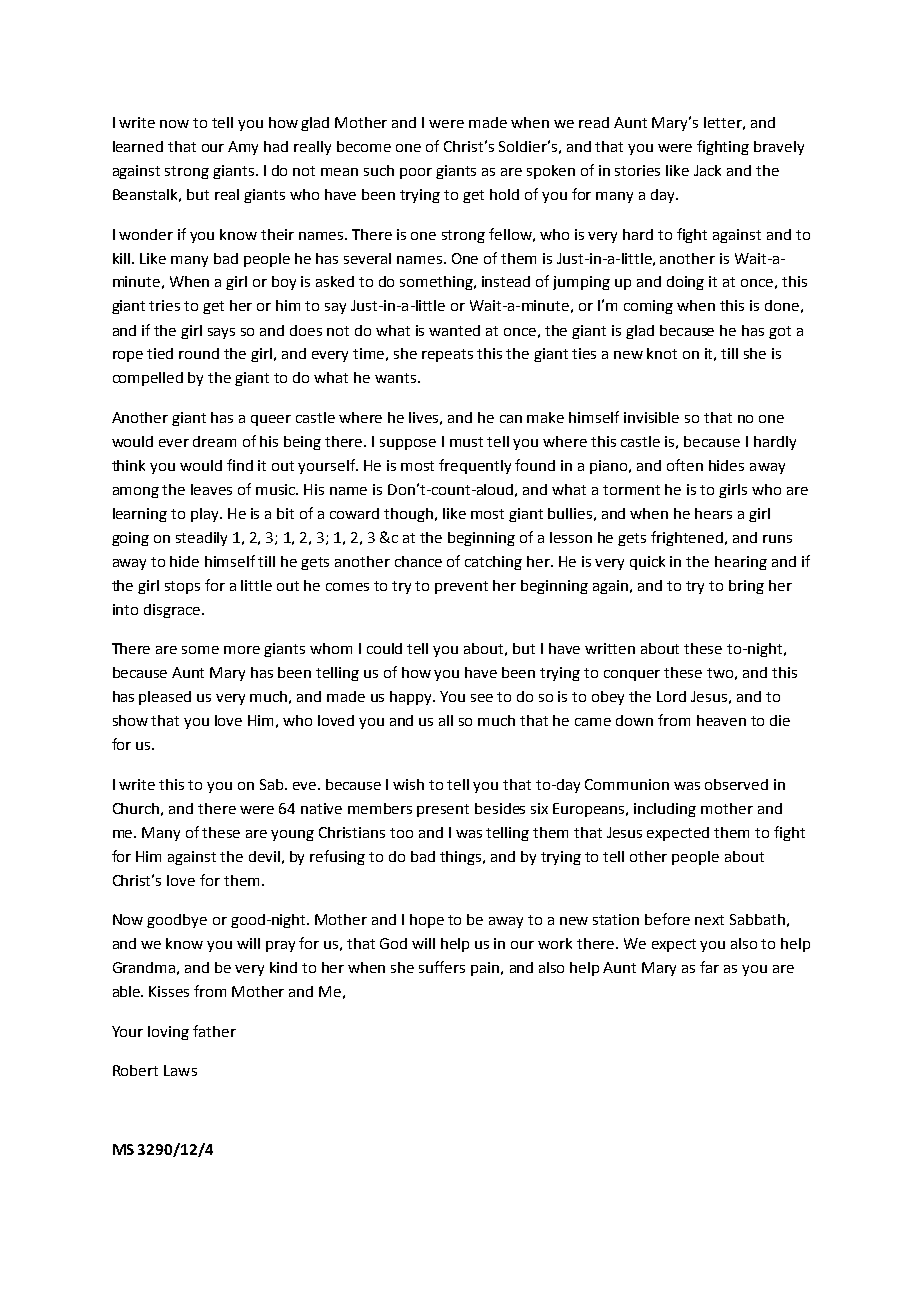 The height and width of the page is (1308, 924). I want to click on prevent, so click(461, 587).
